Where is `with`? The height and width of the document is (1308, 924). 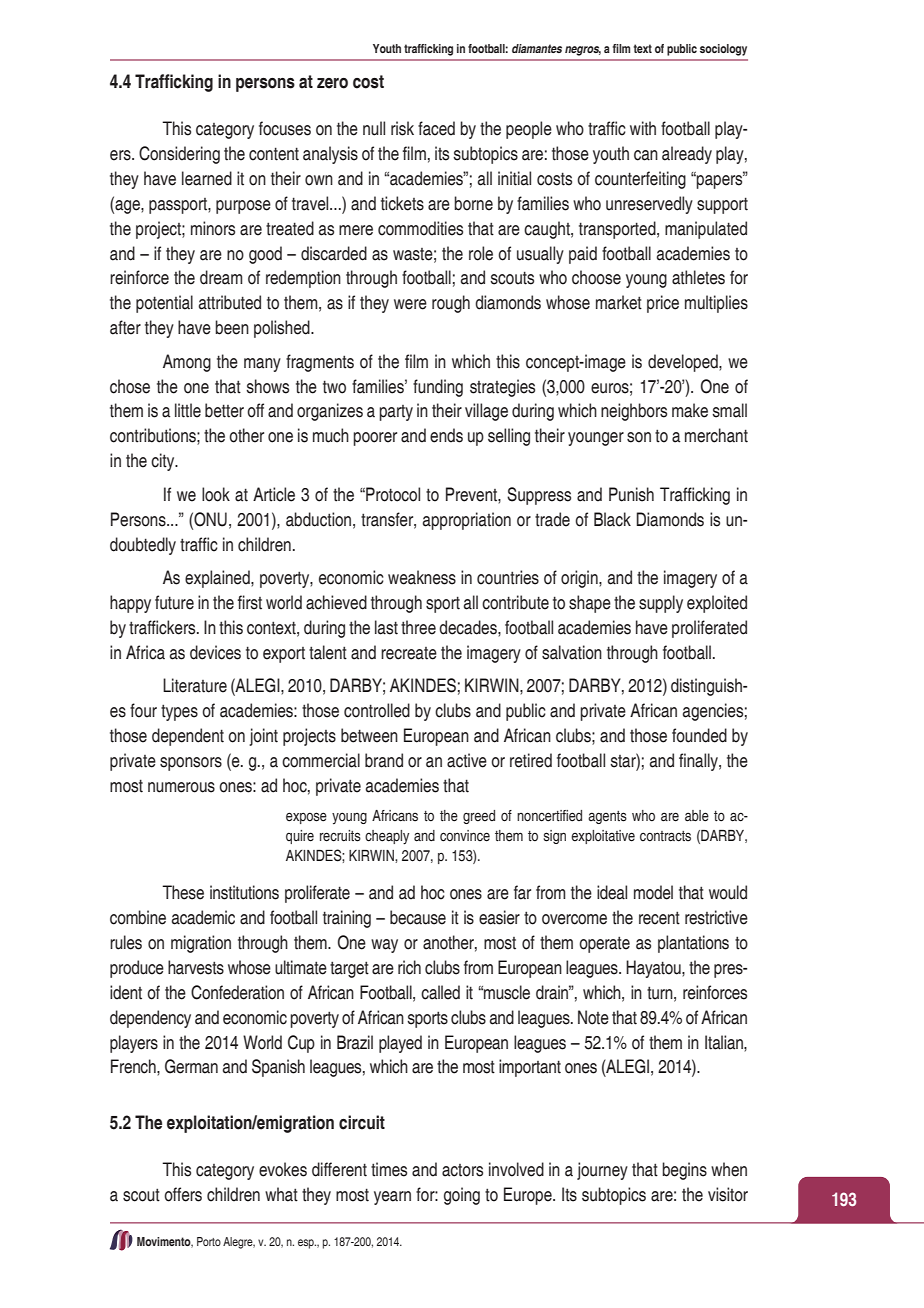 with is located at coordinates (643, 128).
